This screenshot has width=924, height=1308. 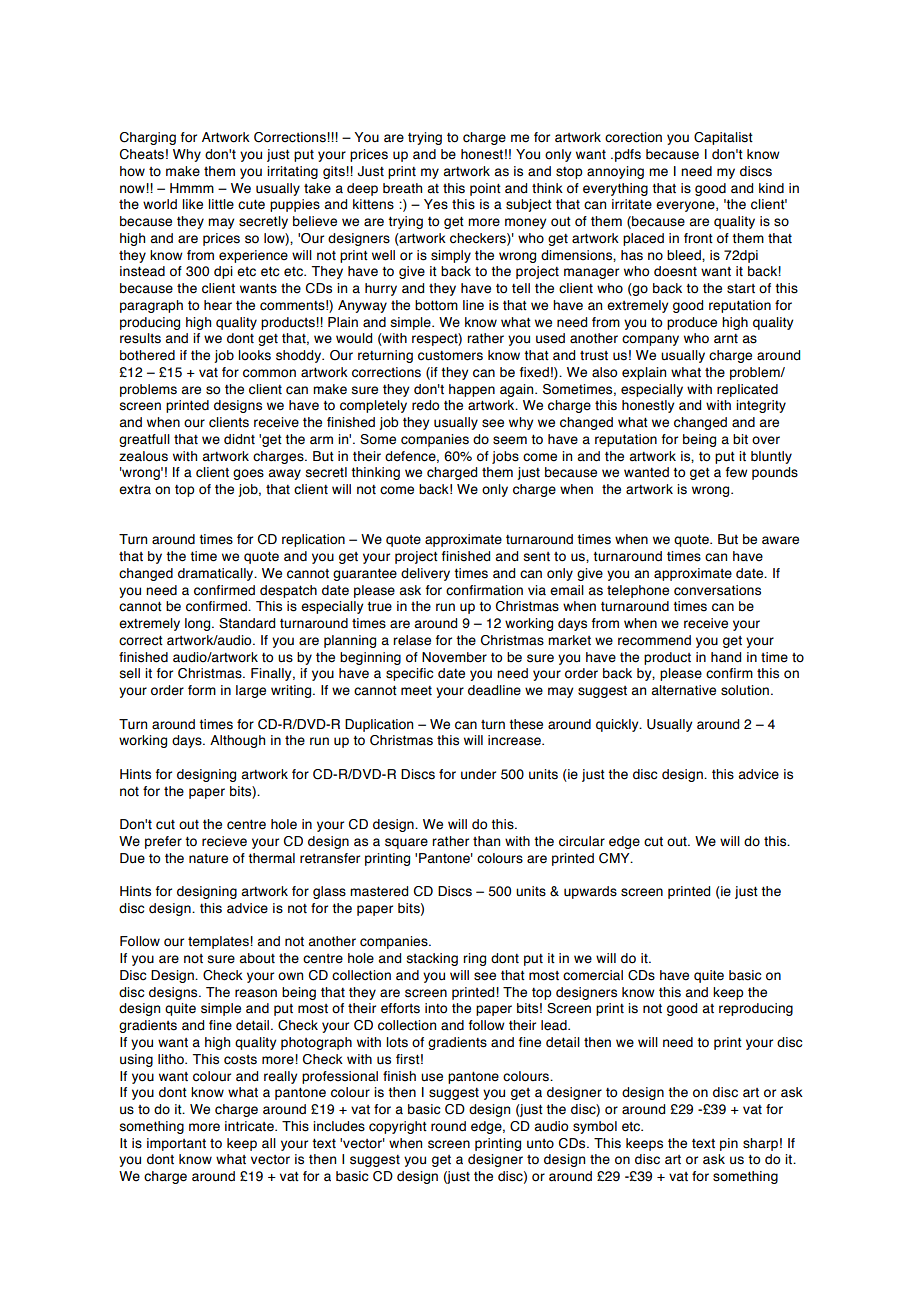 I want to click on intricate, so click(x=250, y=1126).
